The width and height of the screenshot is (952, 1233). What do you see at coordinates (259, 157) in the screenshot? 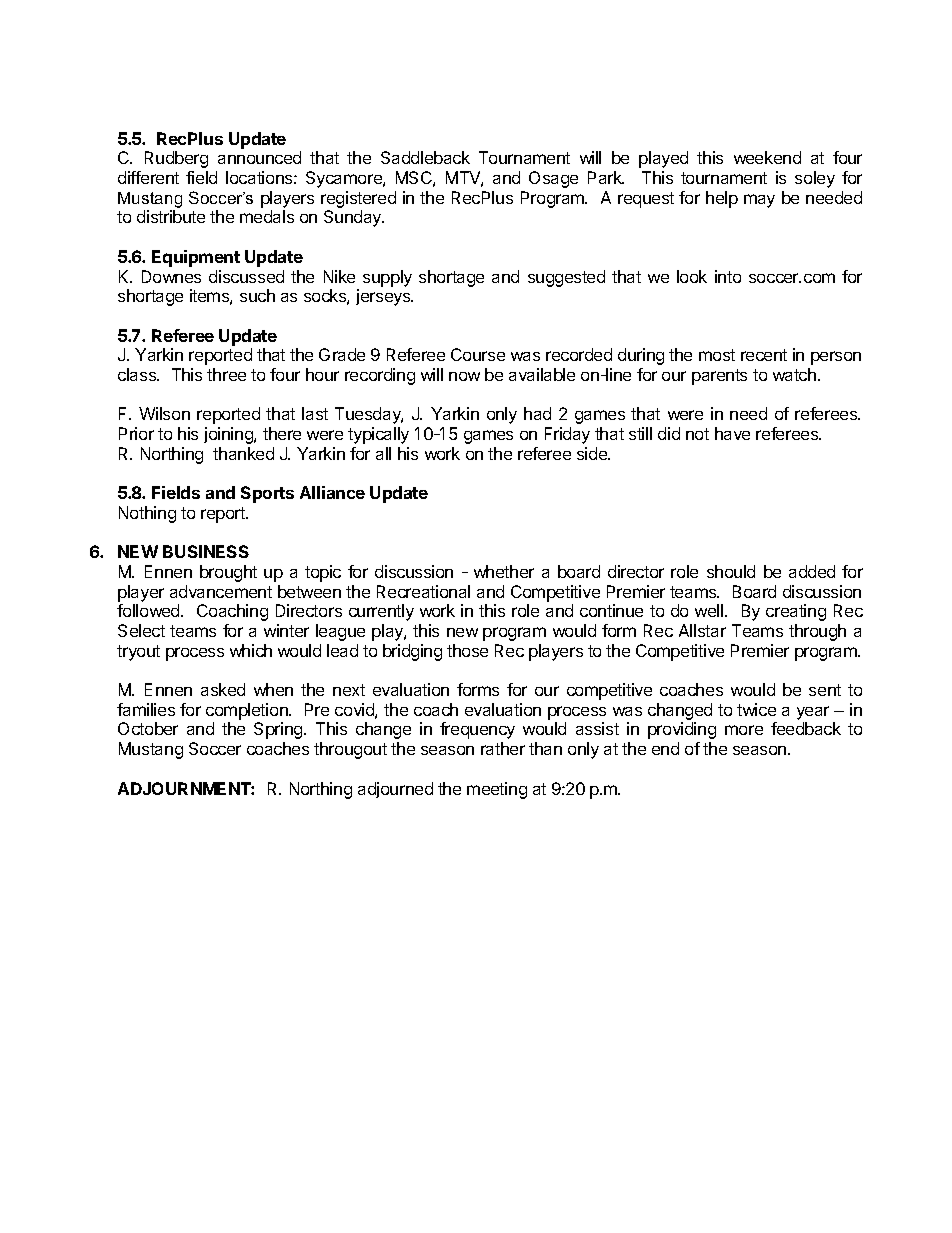
I see `announced` at bounding box center [259, 157].
